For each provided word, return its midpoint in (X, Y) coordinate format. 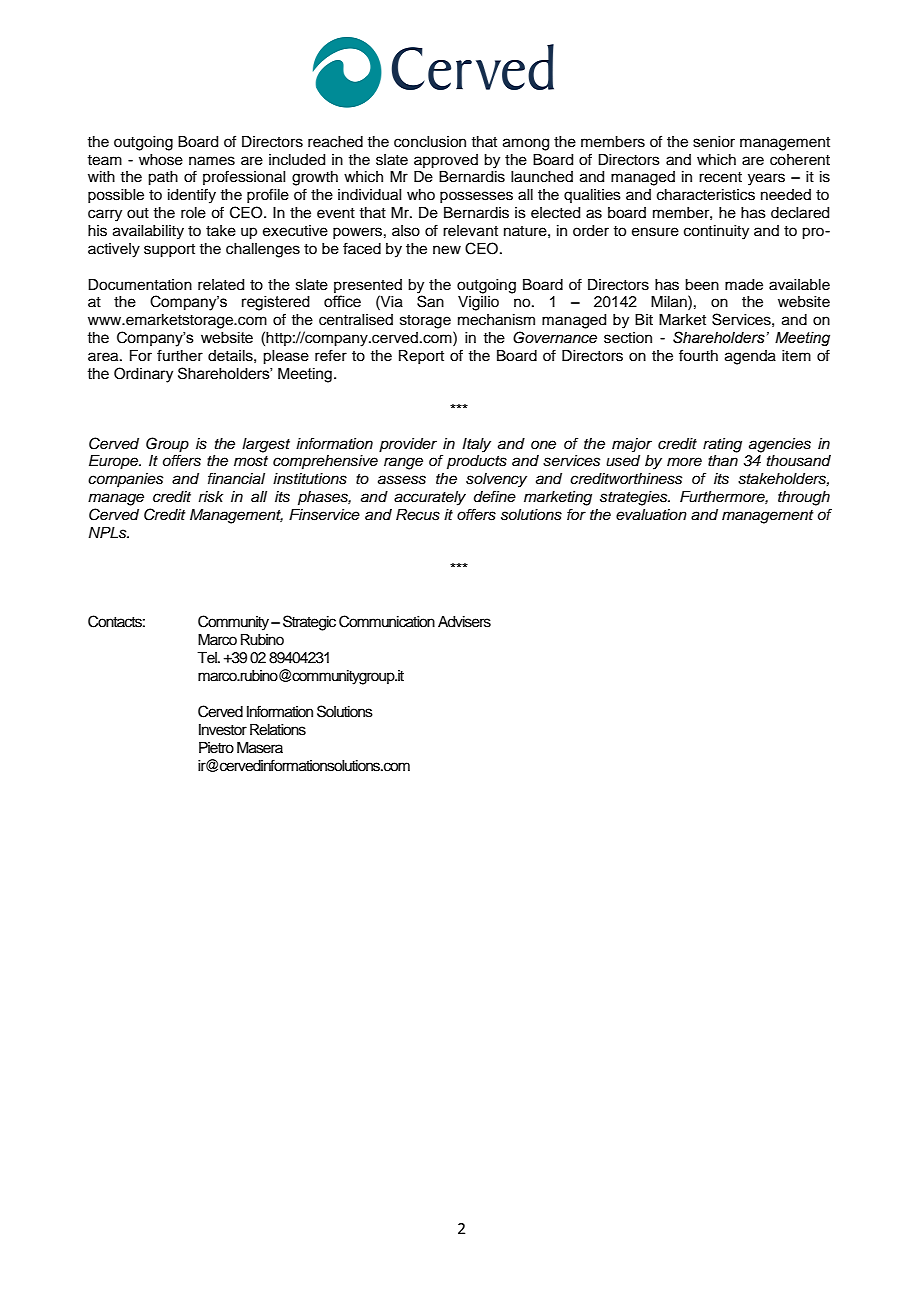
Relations (278, 730)
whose (161, 160)
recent (720, 177)
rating (722, 445)
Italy (476, 445)
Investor (223, 730)
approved (446, 161)
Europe (115, 462)
